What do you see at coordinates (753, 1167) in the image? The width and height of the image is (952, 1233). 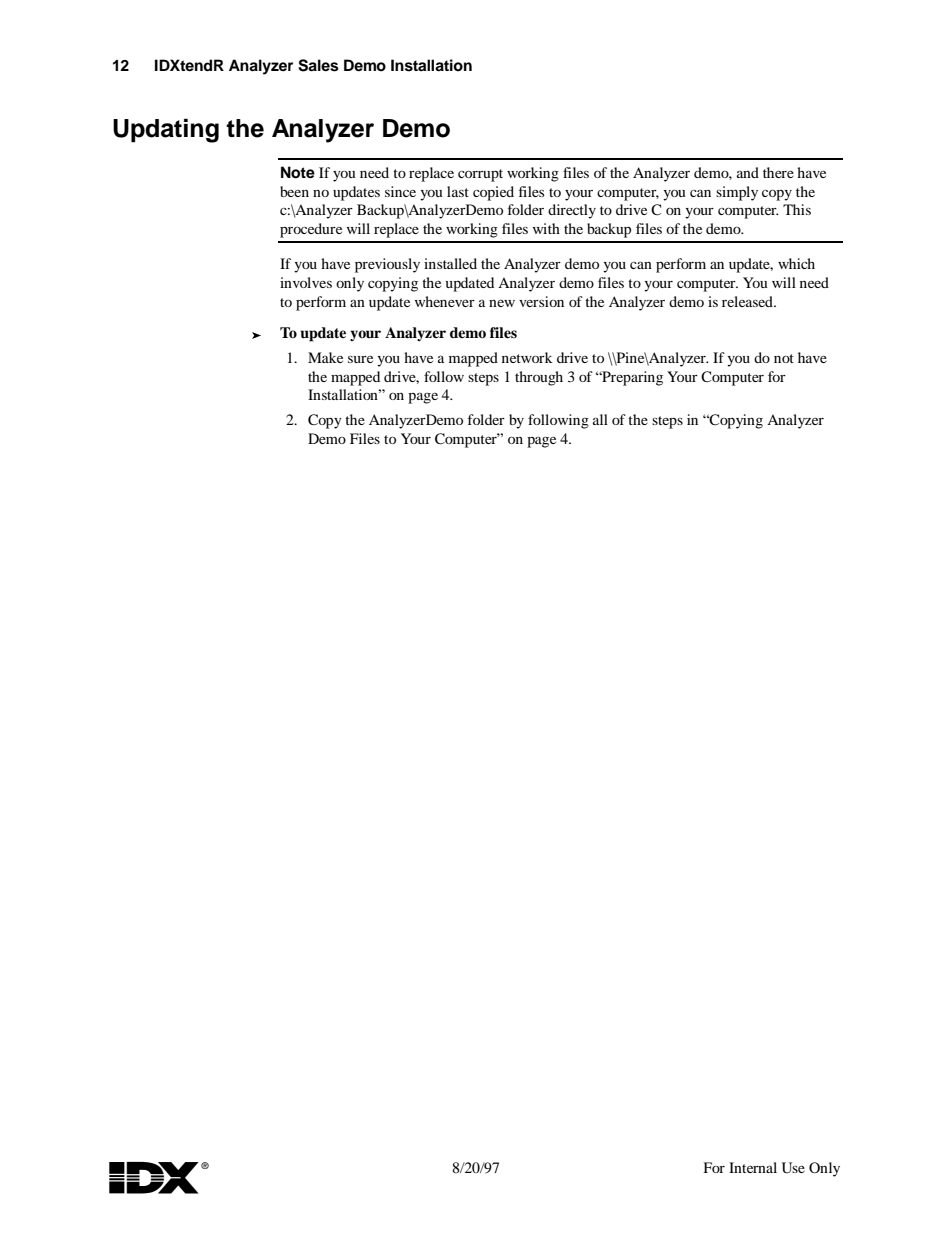 I see `Internal` at bounding box center [753, 1167].
